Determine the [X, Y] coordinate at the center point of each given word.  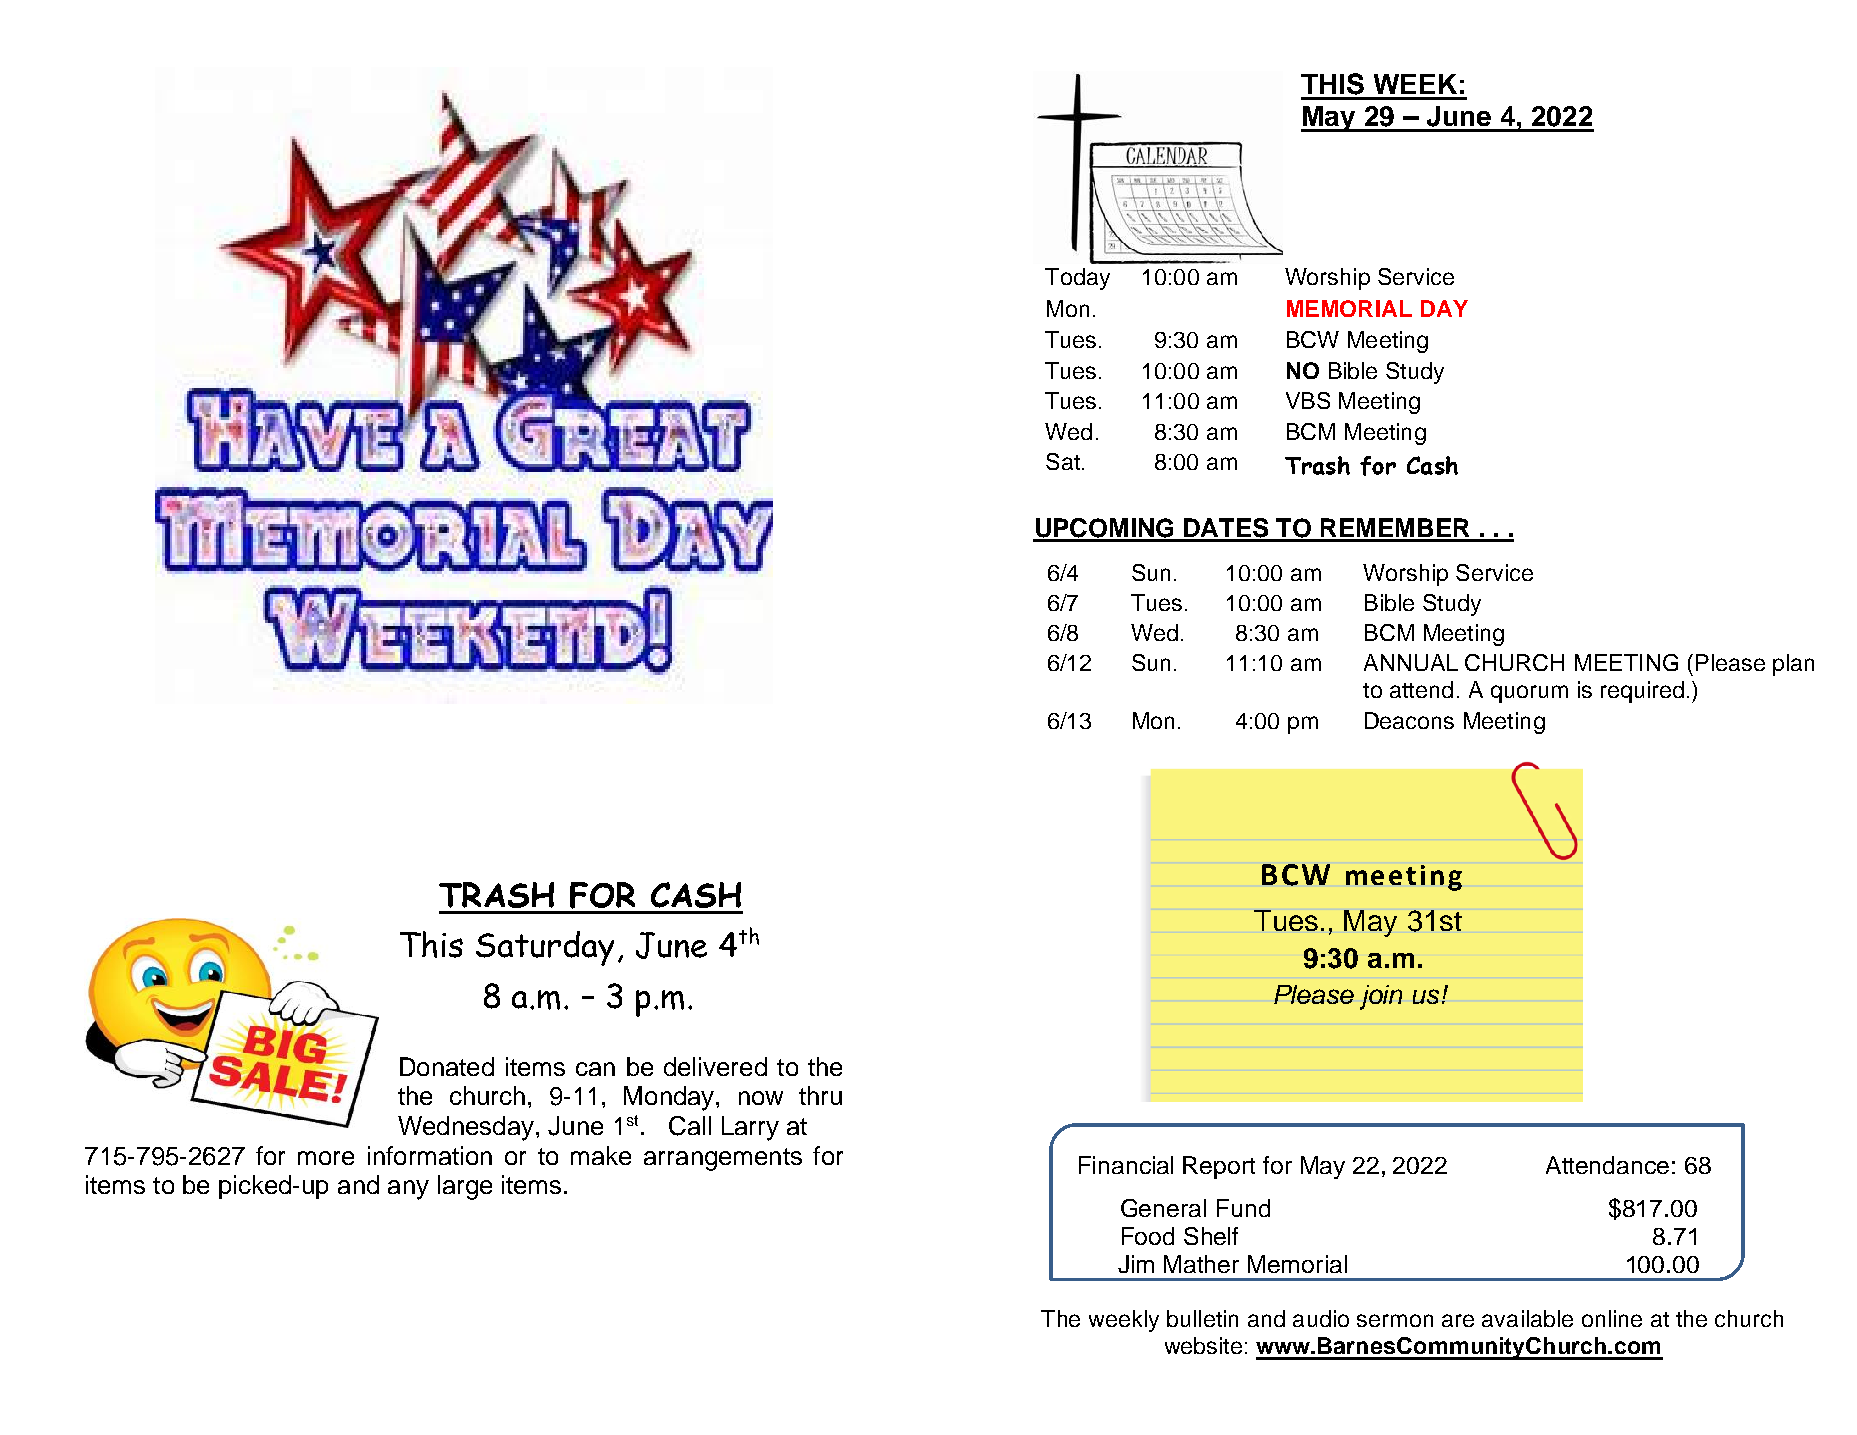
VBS [1308, 400]
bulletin [1202, 1318]
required [1642, 692]
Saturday [545, 948]
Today [1077, 279]
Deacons [1409, 720]
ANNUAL [1411, 662]
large [465, 1187]
